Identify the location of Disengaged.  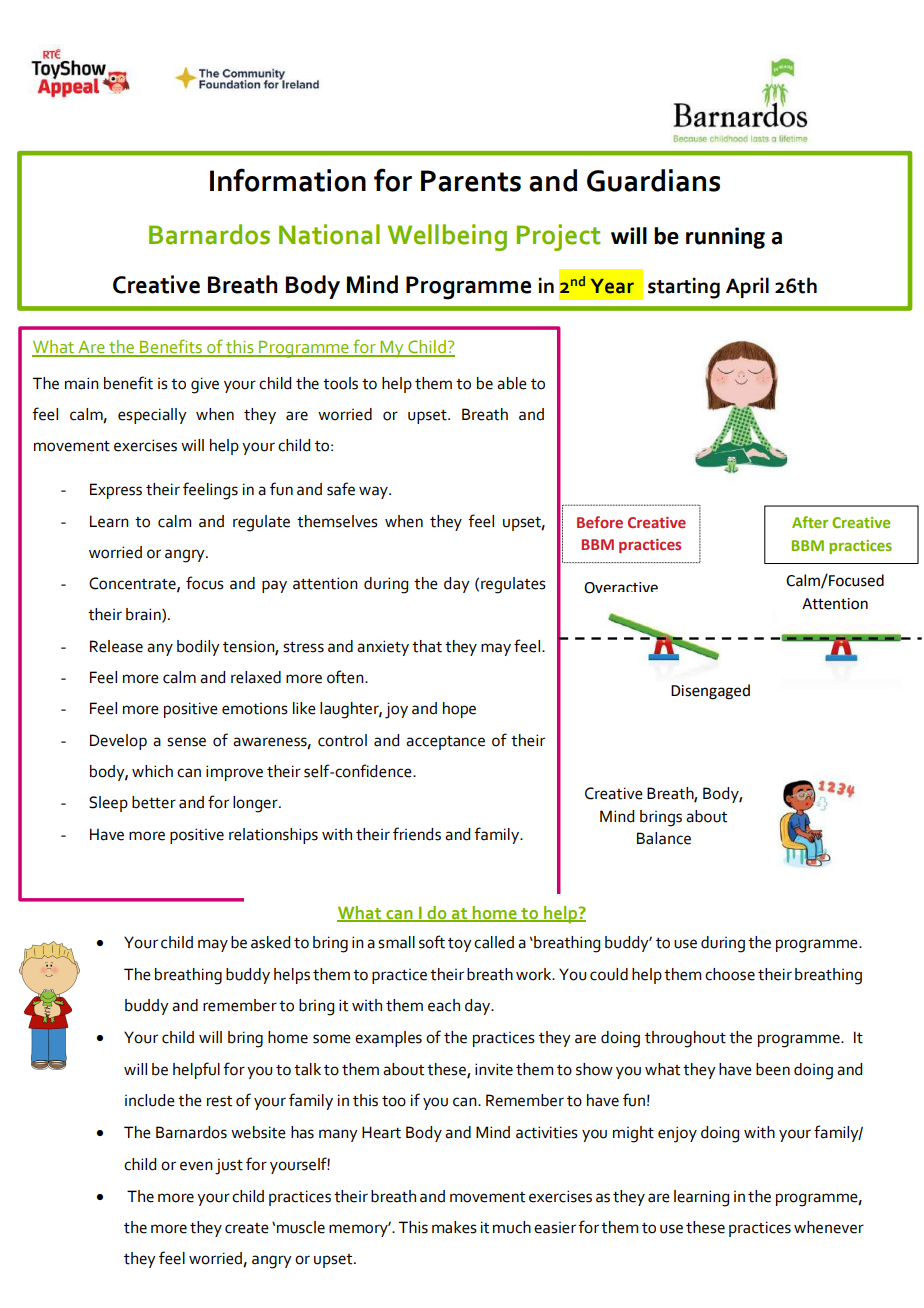
(710, 692).
